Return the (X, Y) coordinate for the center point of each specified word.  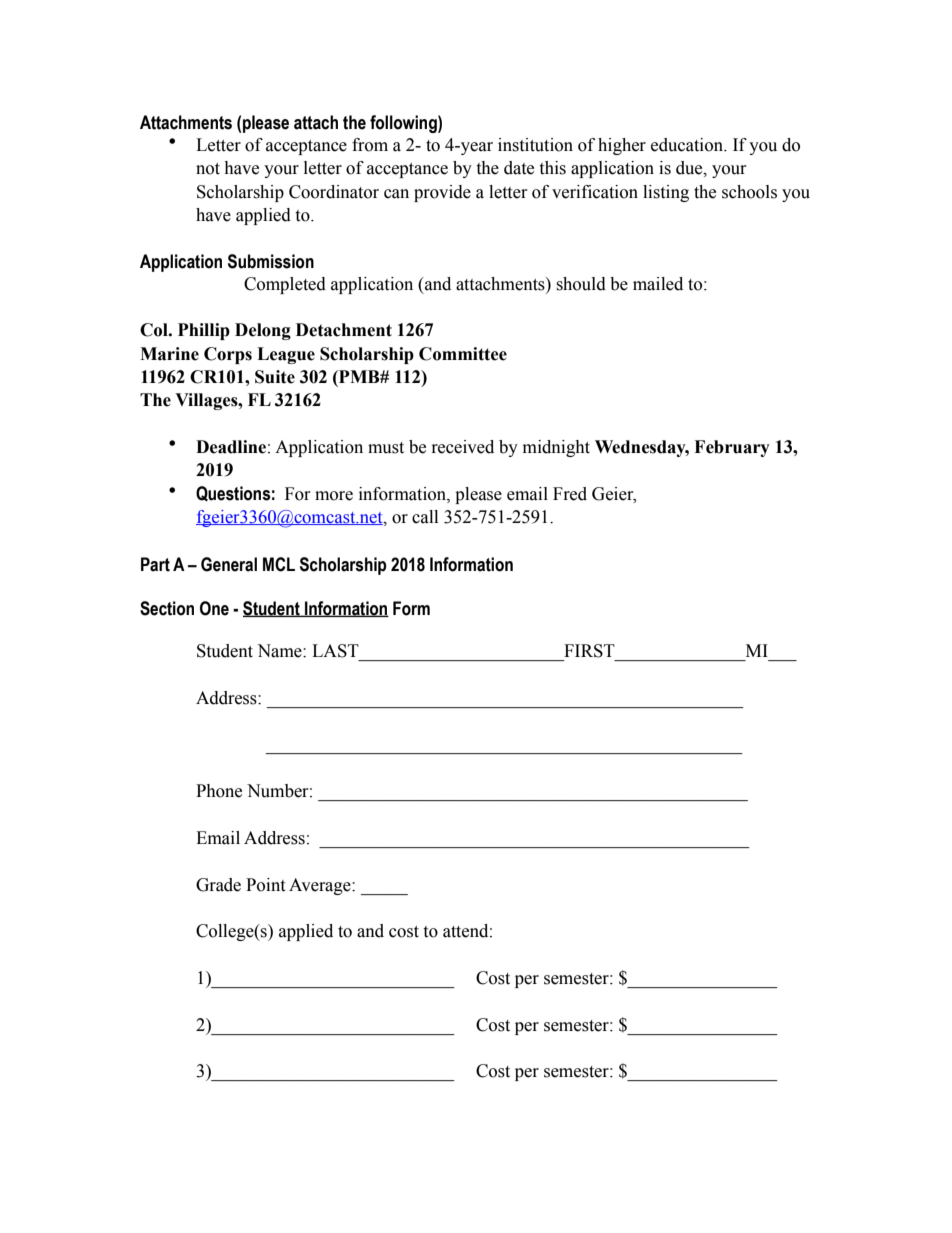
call (425, 517)
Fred (570, 494)
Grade (218, 885)
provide (442, 193)
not (208, 169)
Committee (463, 354)
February (732, 448)
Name (280, 651)
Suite (275, 377)
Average (321, 886)
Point (265, 885)
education (688, 145)
